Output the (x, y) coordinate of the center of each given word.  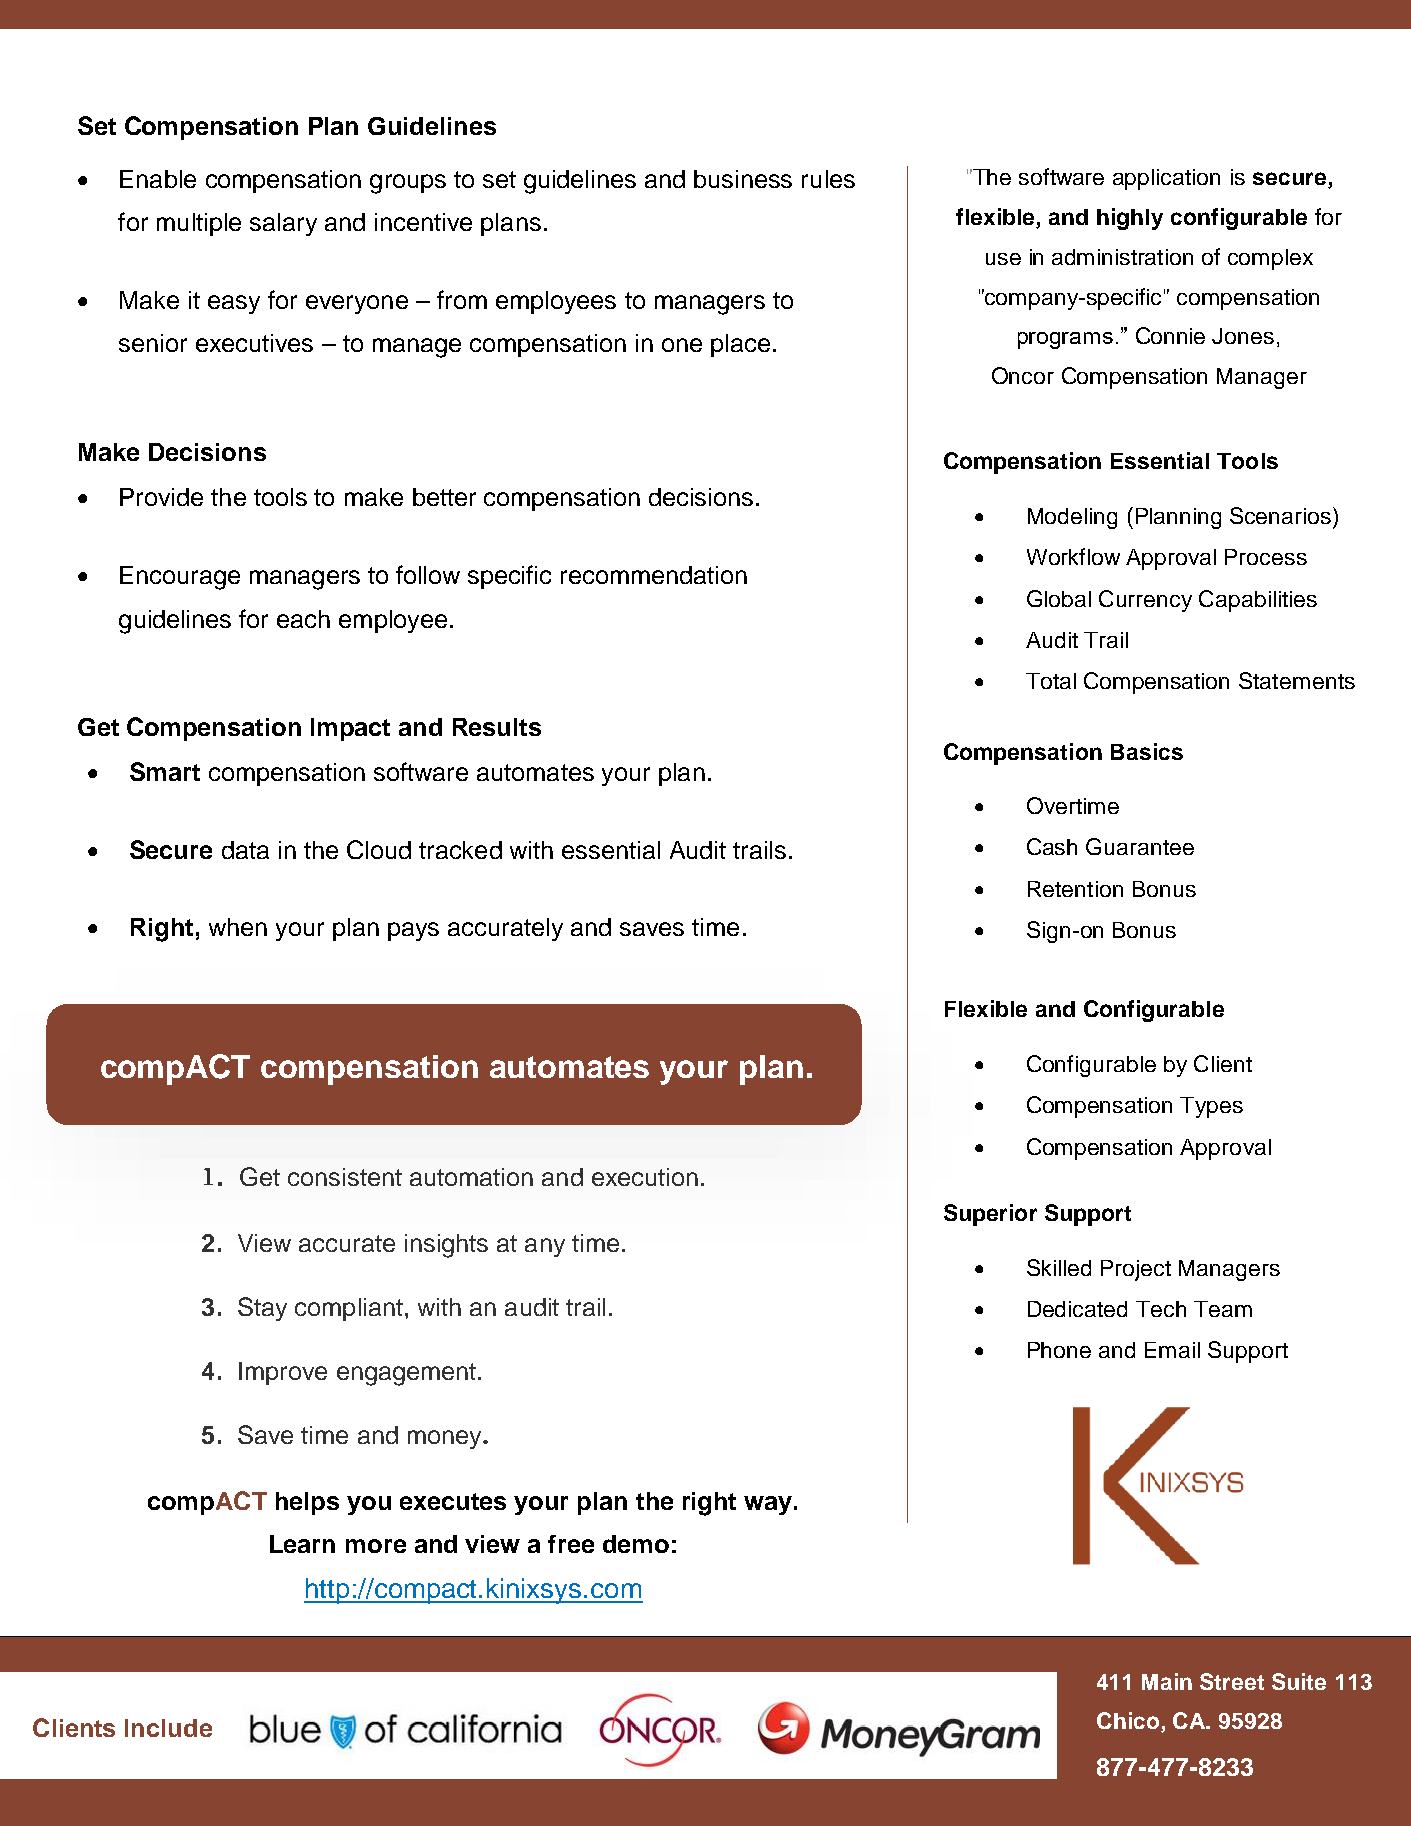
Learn (302, 1544)
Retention (1075, 889)
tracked (460, 850)
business (743, 179)
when (238, 927)
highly (1130, 219)
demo (636, 1544)
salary (283, 224)
